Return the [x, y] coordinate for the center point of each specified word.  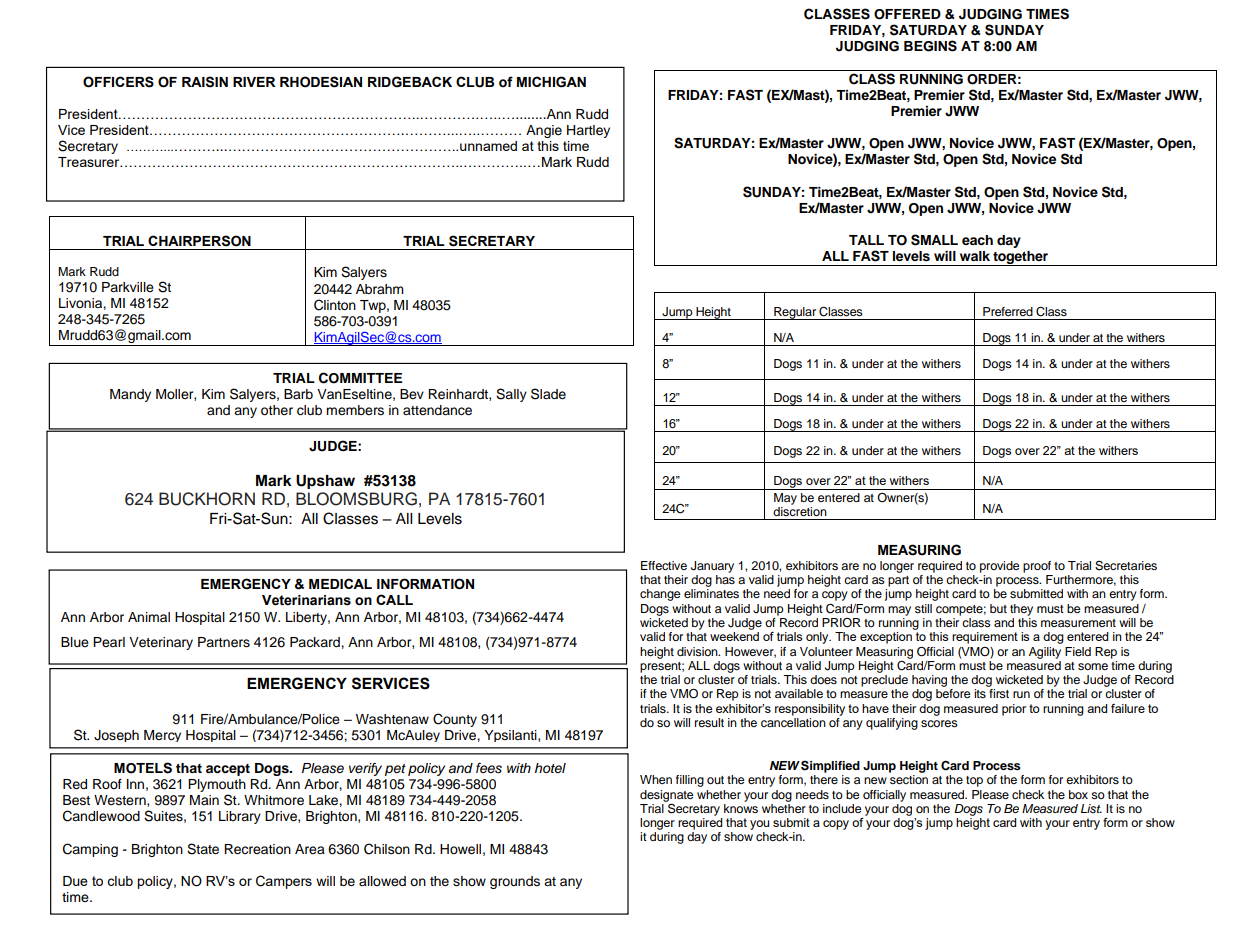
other [277, 410]
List [1091, 808]
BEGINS [930, 46]
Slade [548, 394]
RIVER [254, 82]
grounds [515, 882]
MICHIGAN [551, 82]
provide [1000, 567]
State [203, 849]
